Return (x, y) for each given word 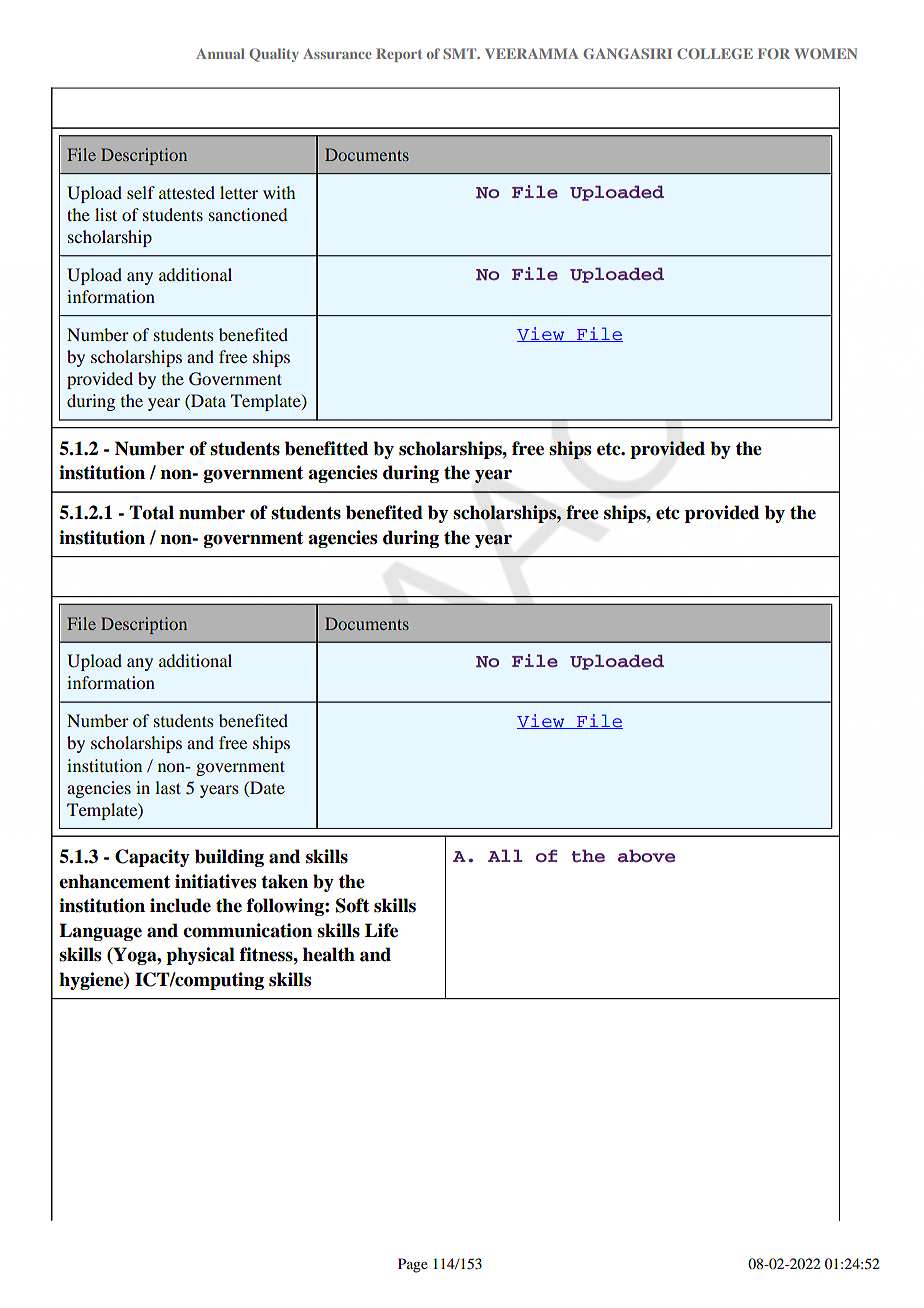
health (329, 954)
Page (413, 1265)
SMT (461, 53)
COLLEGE (715, 53)
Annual (220, 53)
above (646, 855)
